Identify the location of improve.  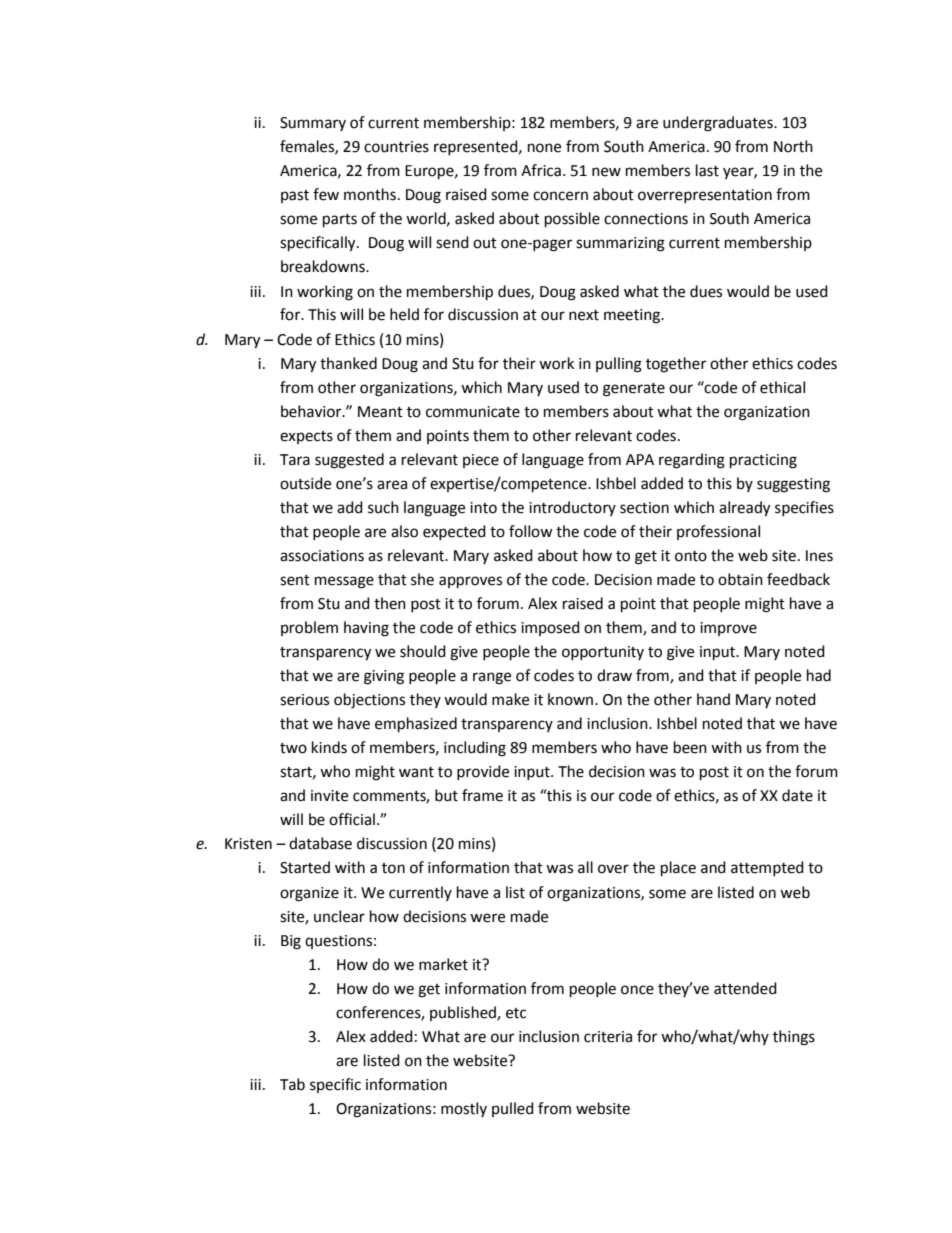
(728, 629).
